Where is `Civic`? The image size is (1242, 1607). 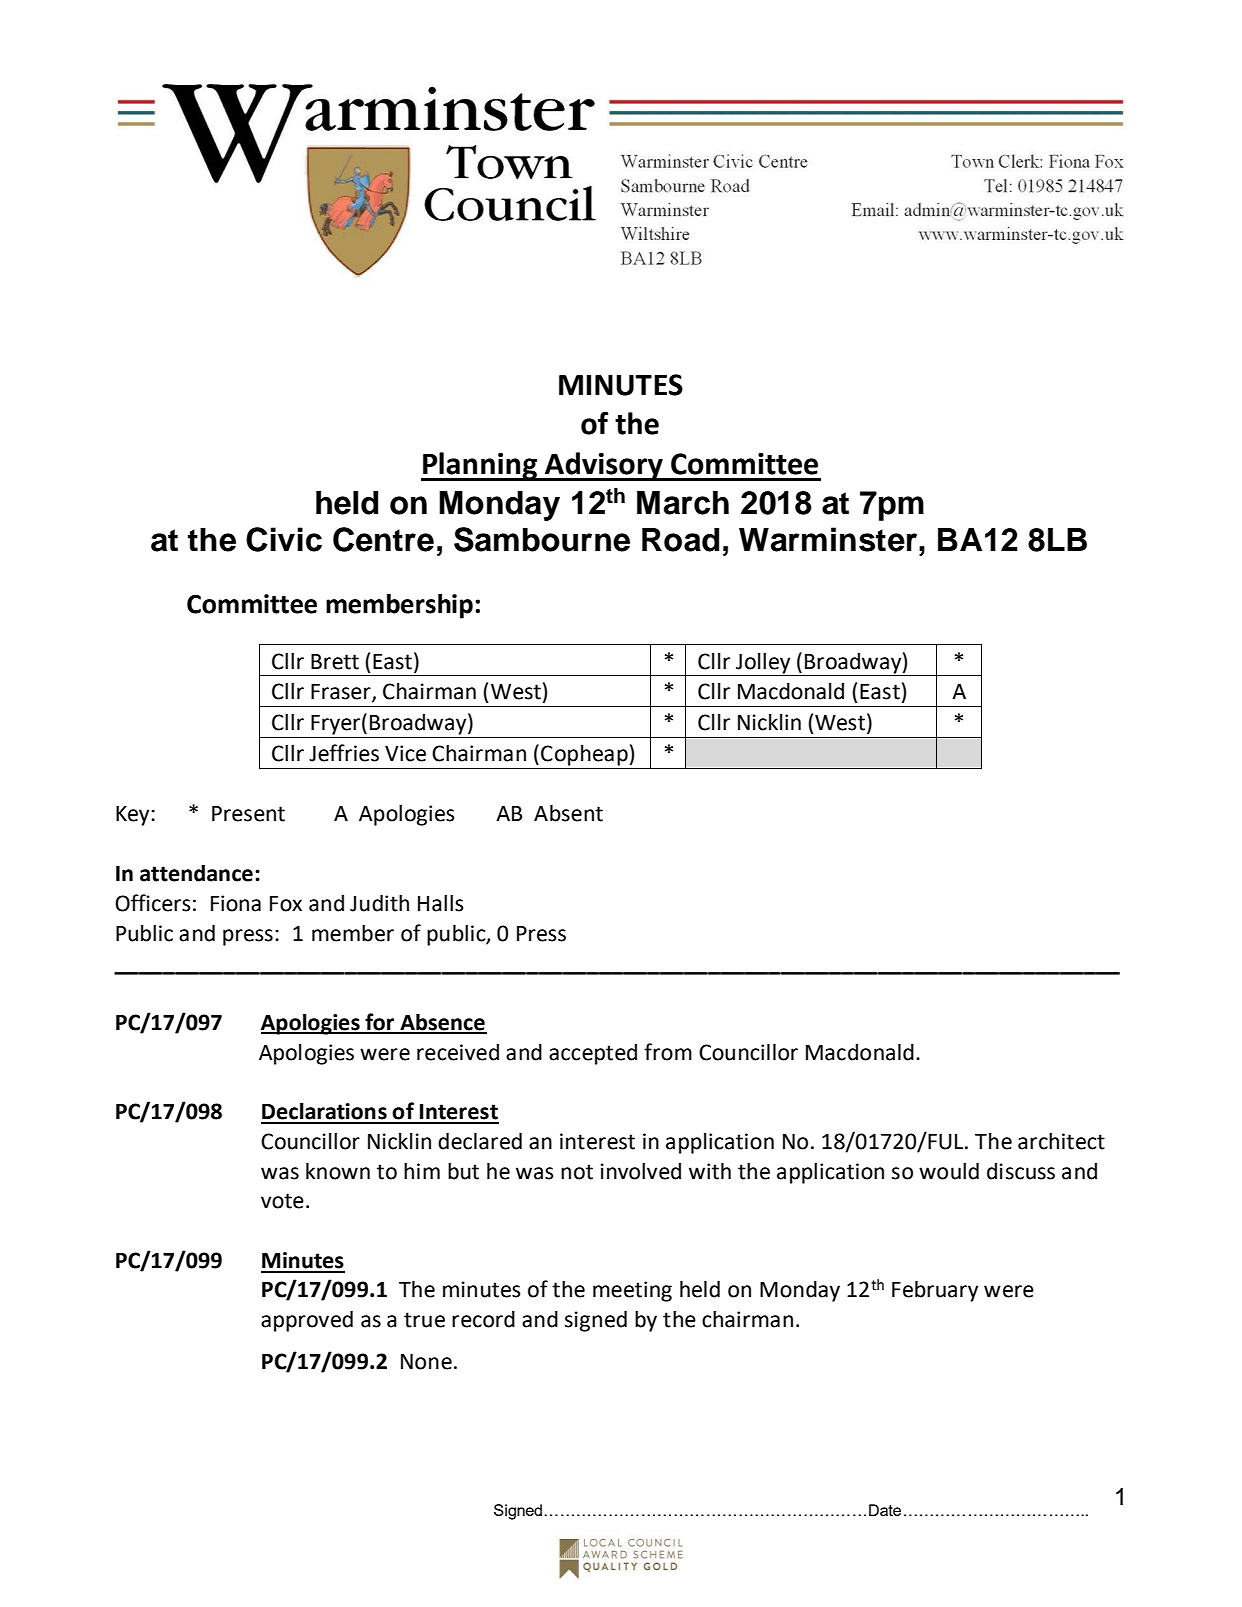 Civic is located at coordinates (284, 539).
